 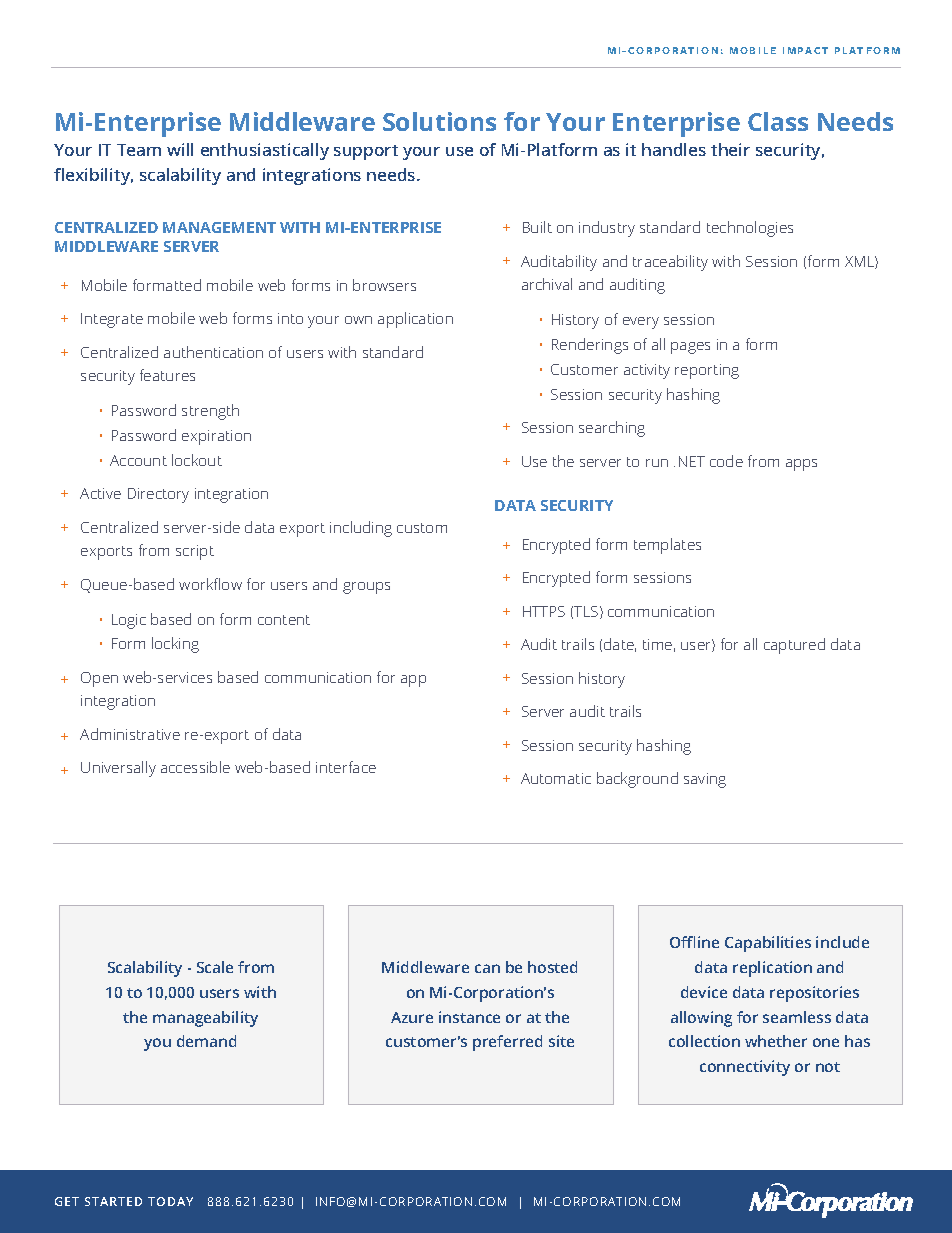 What do you see at coordinates (730, 149) in the screenshot?
I see `their` at bounding box center [730, 149].
